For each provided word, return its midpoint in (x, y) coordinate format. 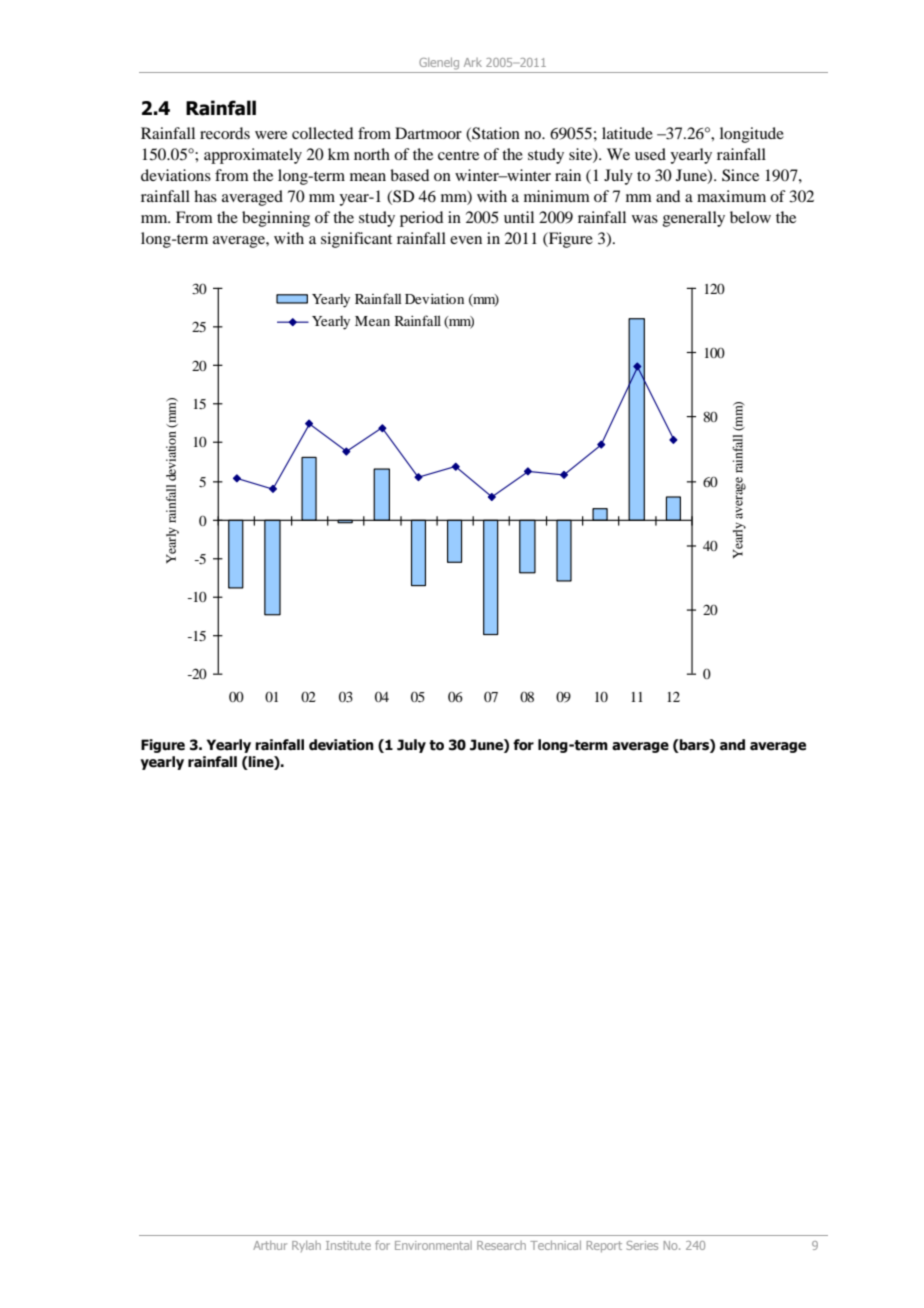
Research (501, 1245)
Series (642, 1245)
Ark (473, 62)
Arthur (270, 1245)
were (271, 135)
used (650, 154)
